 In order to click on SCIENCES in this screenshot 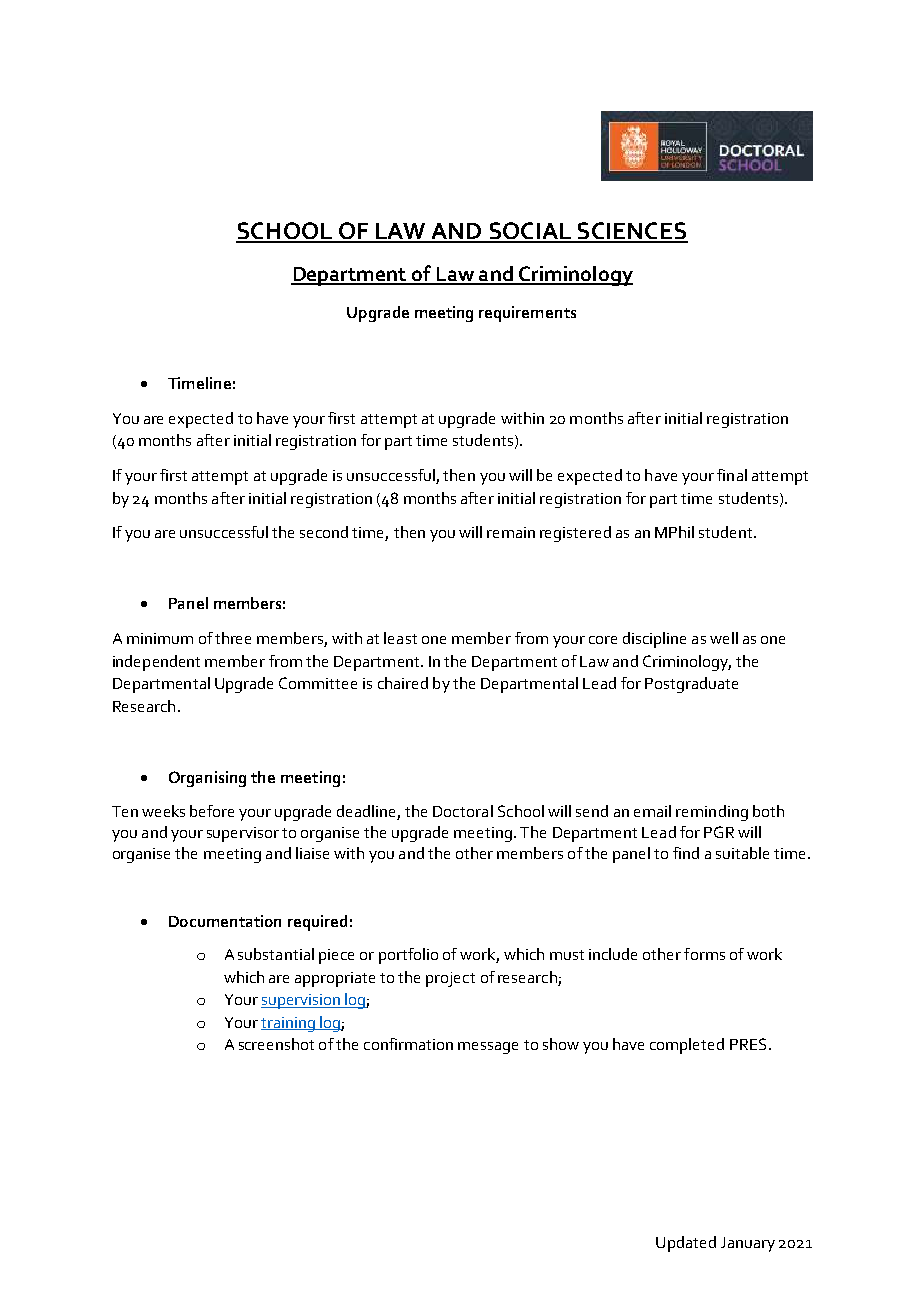, I will do `click(631, 232)`.
